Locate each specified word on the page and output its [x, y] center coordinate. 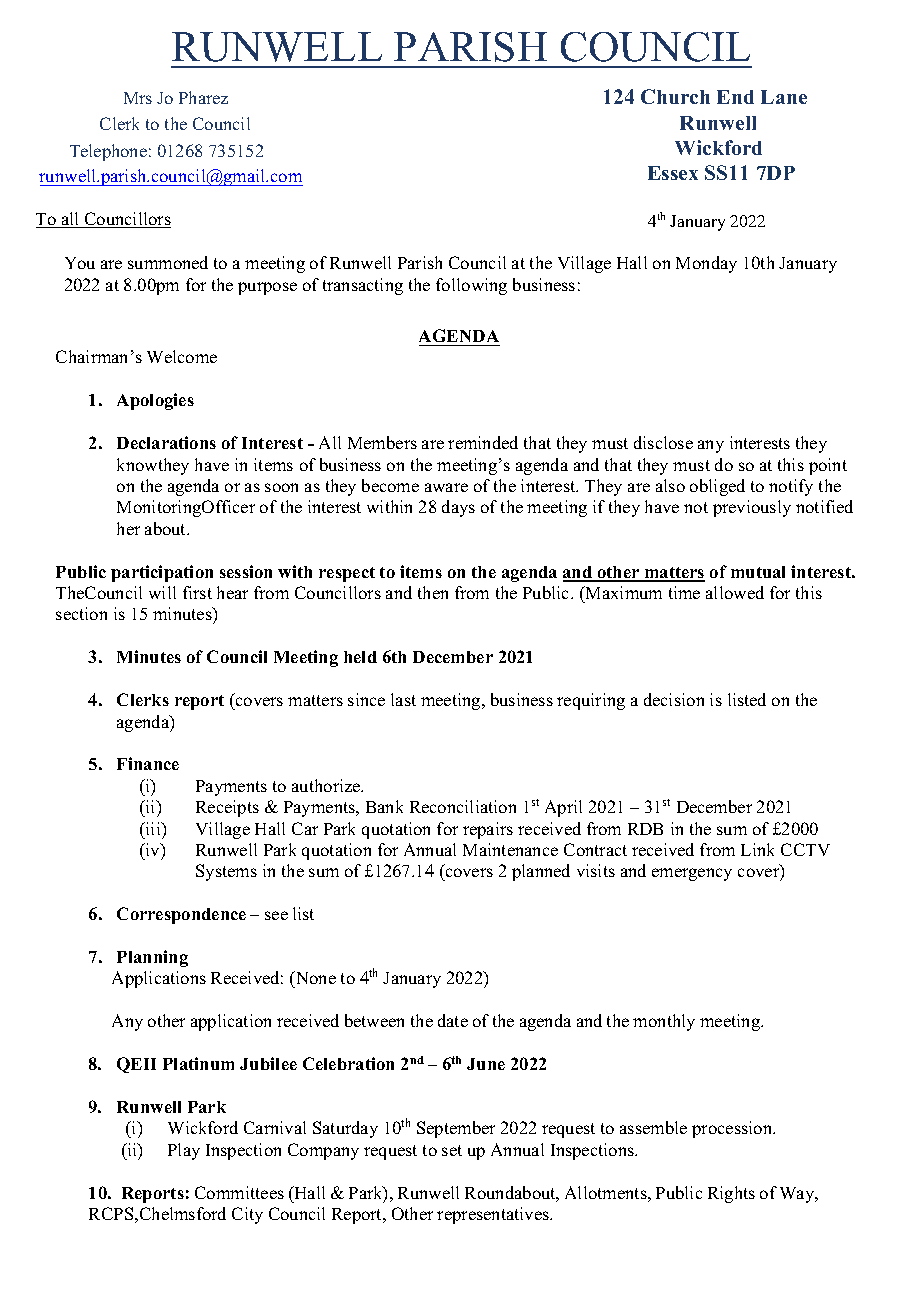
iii [153, 828]
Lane [784, 97]
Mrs [138, 98]
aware [446, 487]
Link [757, 849]
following [471, 286]
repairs [488, 830]
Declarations [166, 442]
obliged [717, 487]
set [452, 1150]
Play [184, 1151]
